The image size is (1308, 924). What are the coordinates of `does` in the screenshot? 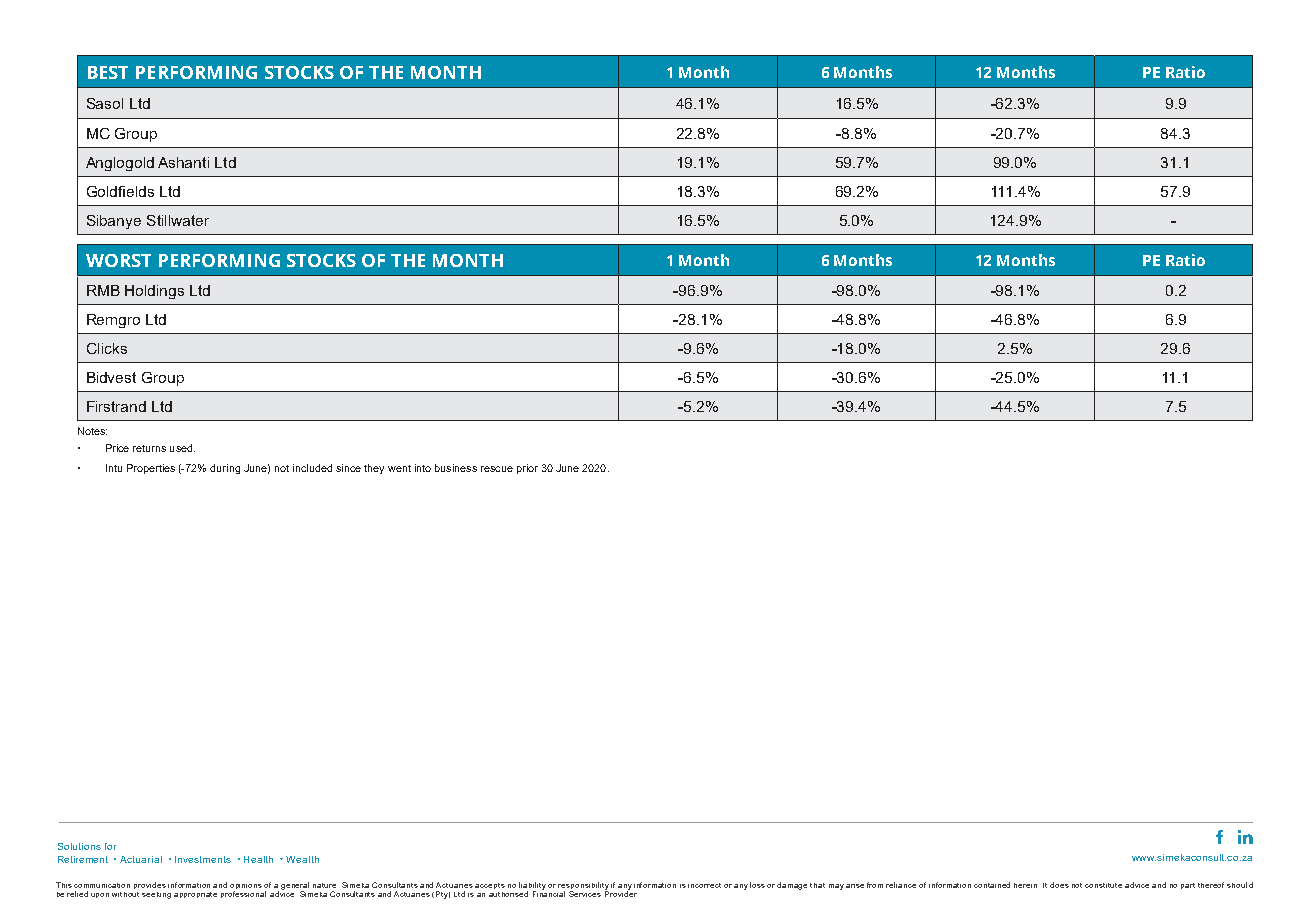 It's located at (1059, 885).
